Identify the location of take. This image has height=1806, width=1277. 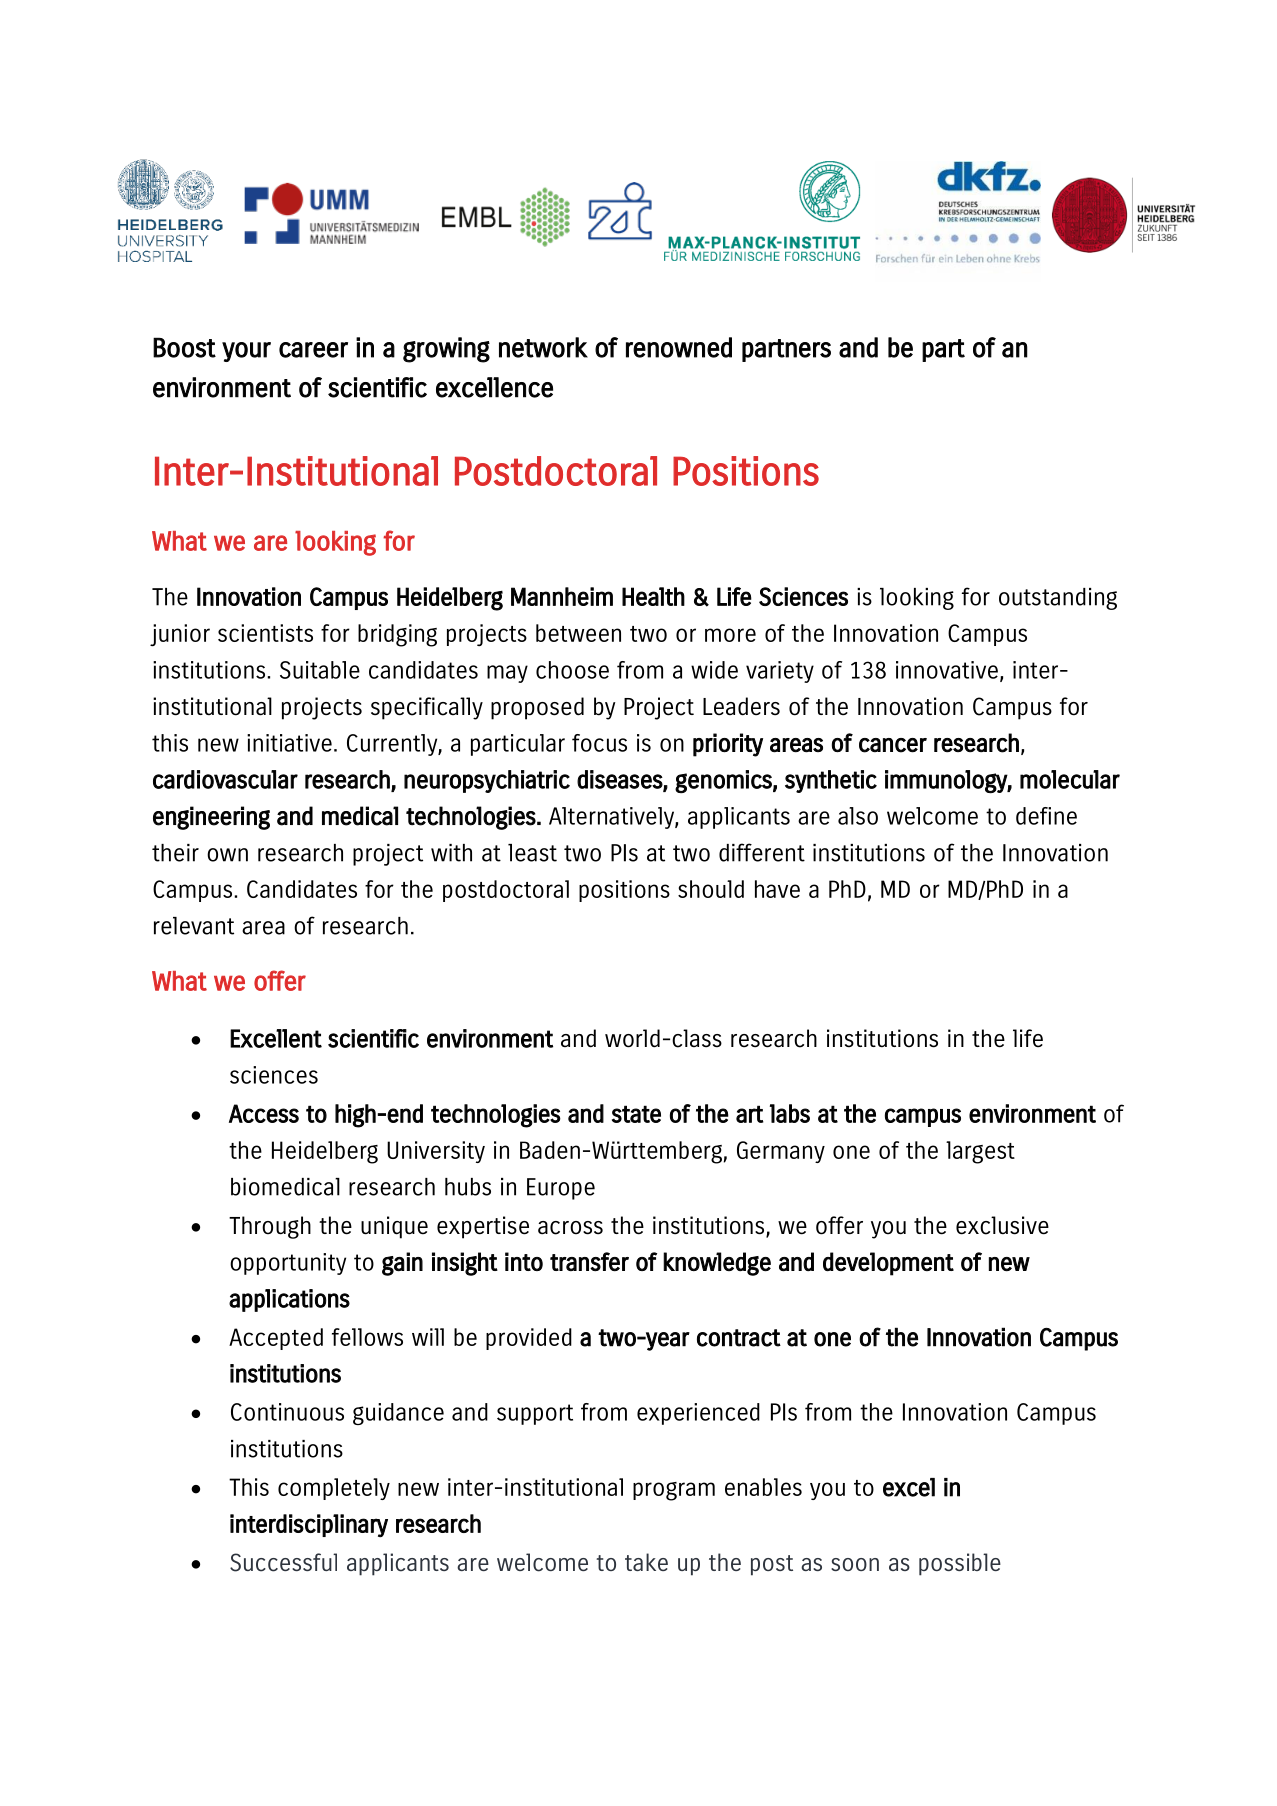
(646, 1562).
